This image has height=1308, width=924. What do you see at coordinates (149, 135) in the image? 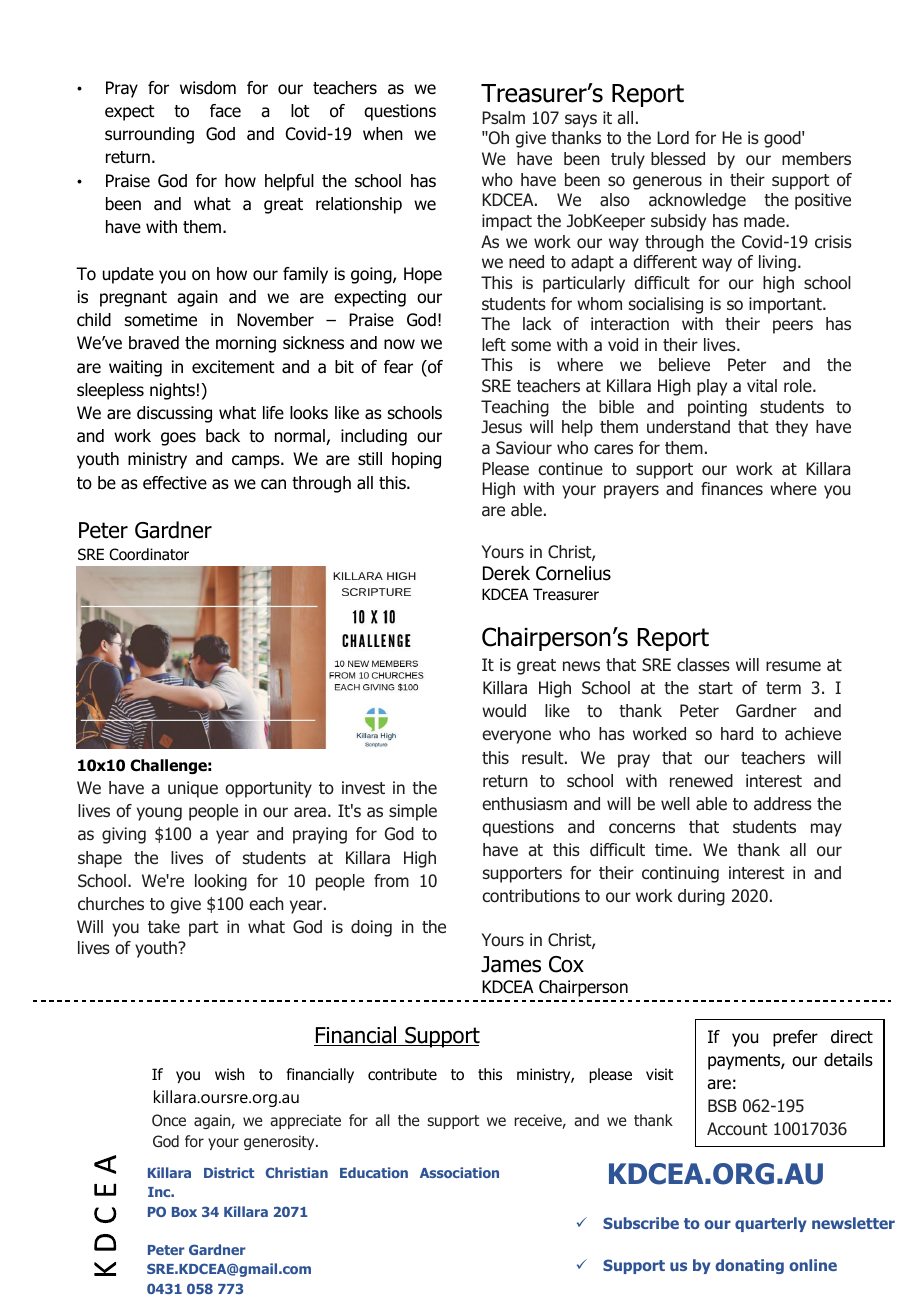
I see `surrounding` at bounding box center [149, 135].
